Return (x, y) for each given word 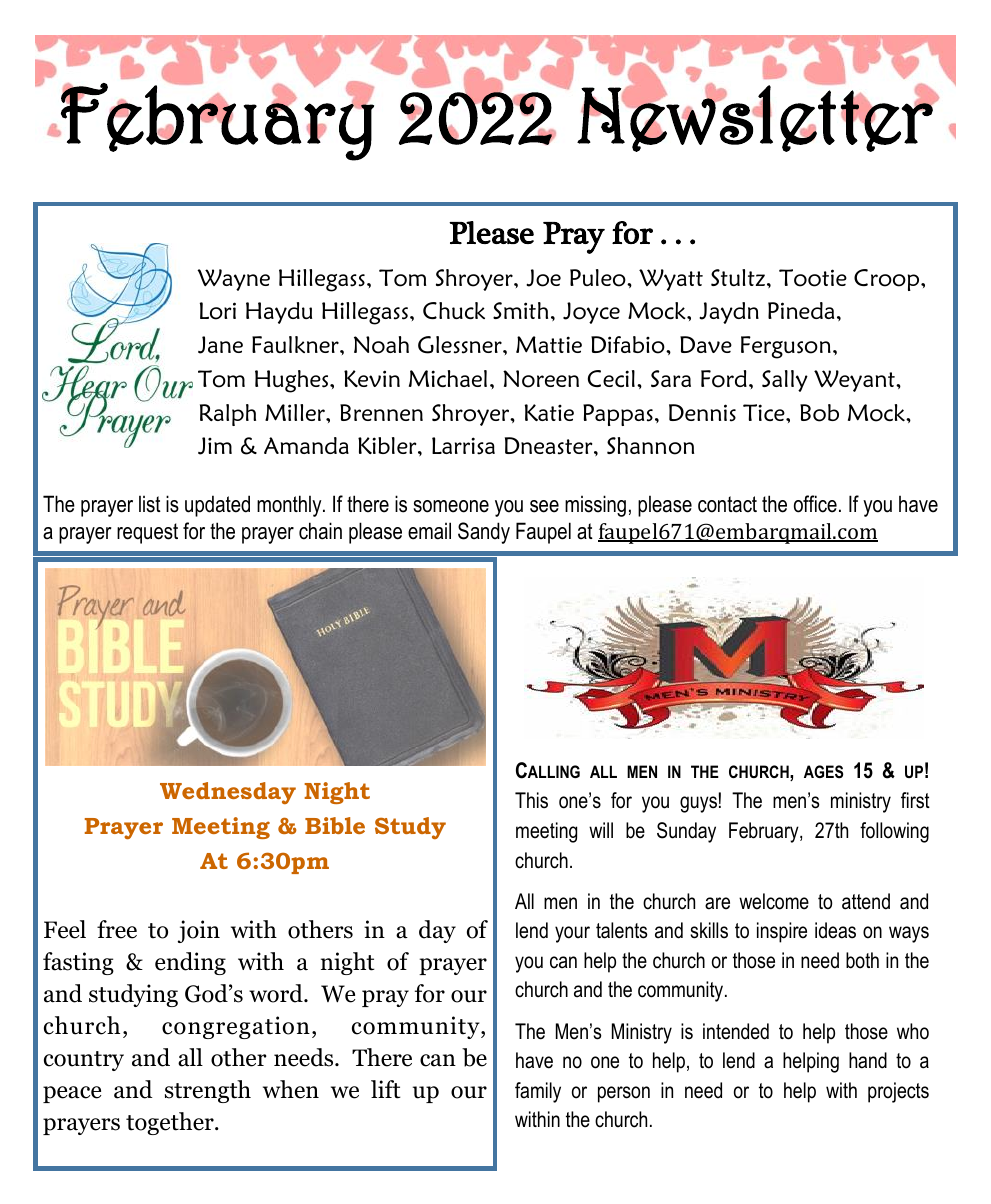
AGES (823, 772)
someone (451, 506)
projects (898, 1092)
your (572, 934)
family (538, 1092)
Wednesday (228, 793)
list (150, 504)
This (531, 800)
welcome (774, 901)
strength (208, 1091)
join (199, 931)
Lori (218, 311)
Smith (520, 310)
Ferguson (786, 347)
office (815, 504)
